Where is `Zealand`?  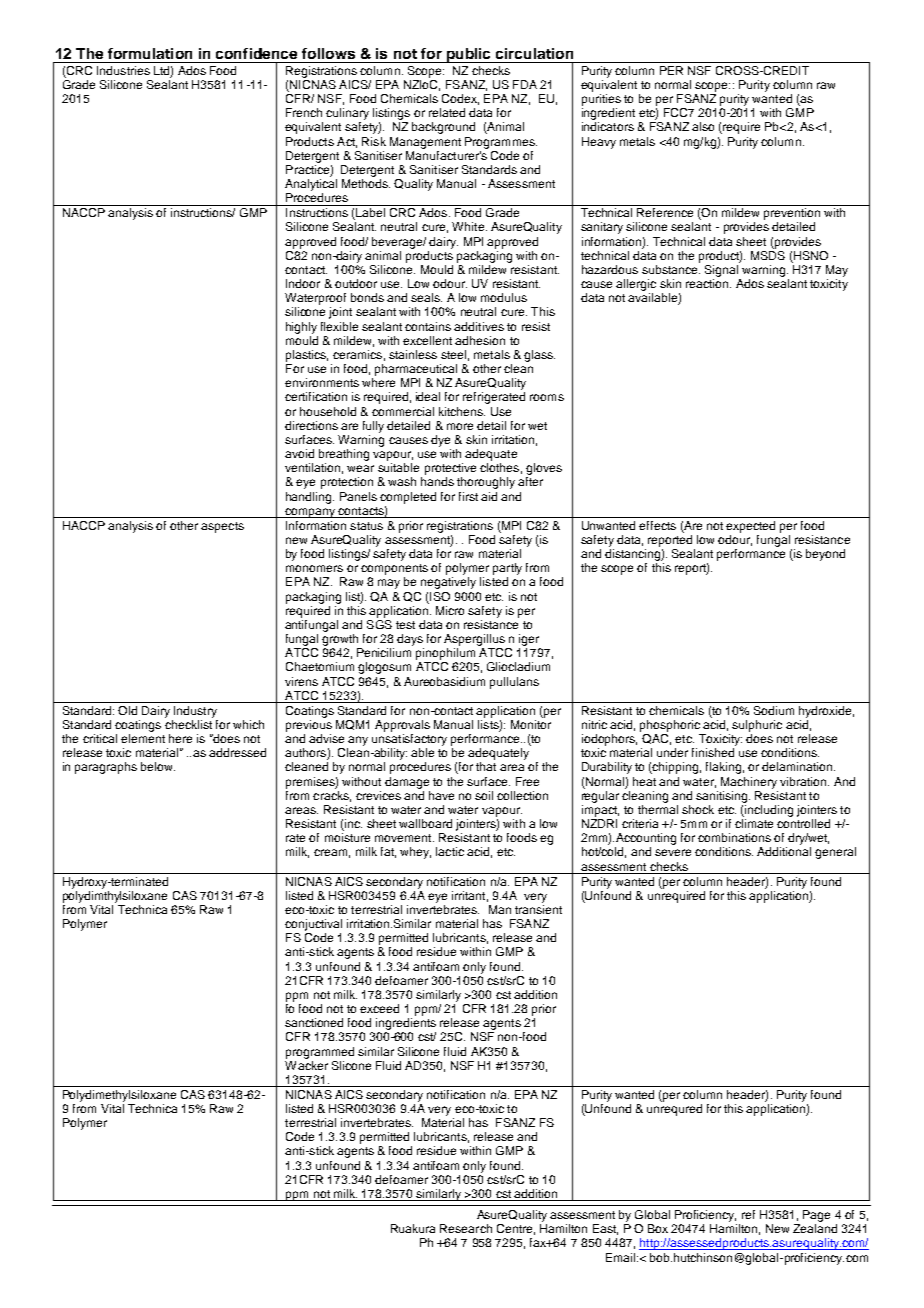 Zealand is located at coordinates (815, 1228).
